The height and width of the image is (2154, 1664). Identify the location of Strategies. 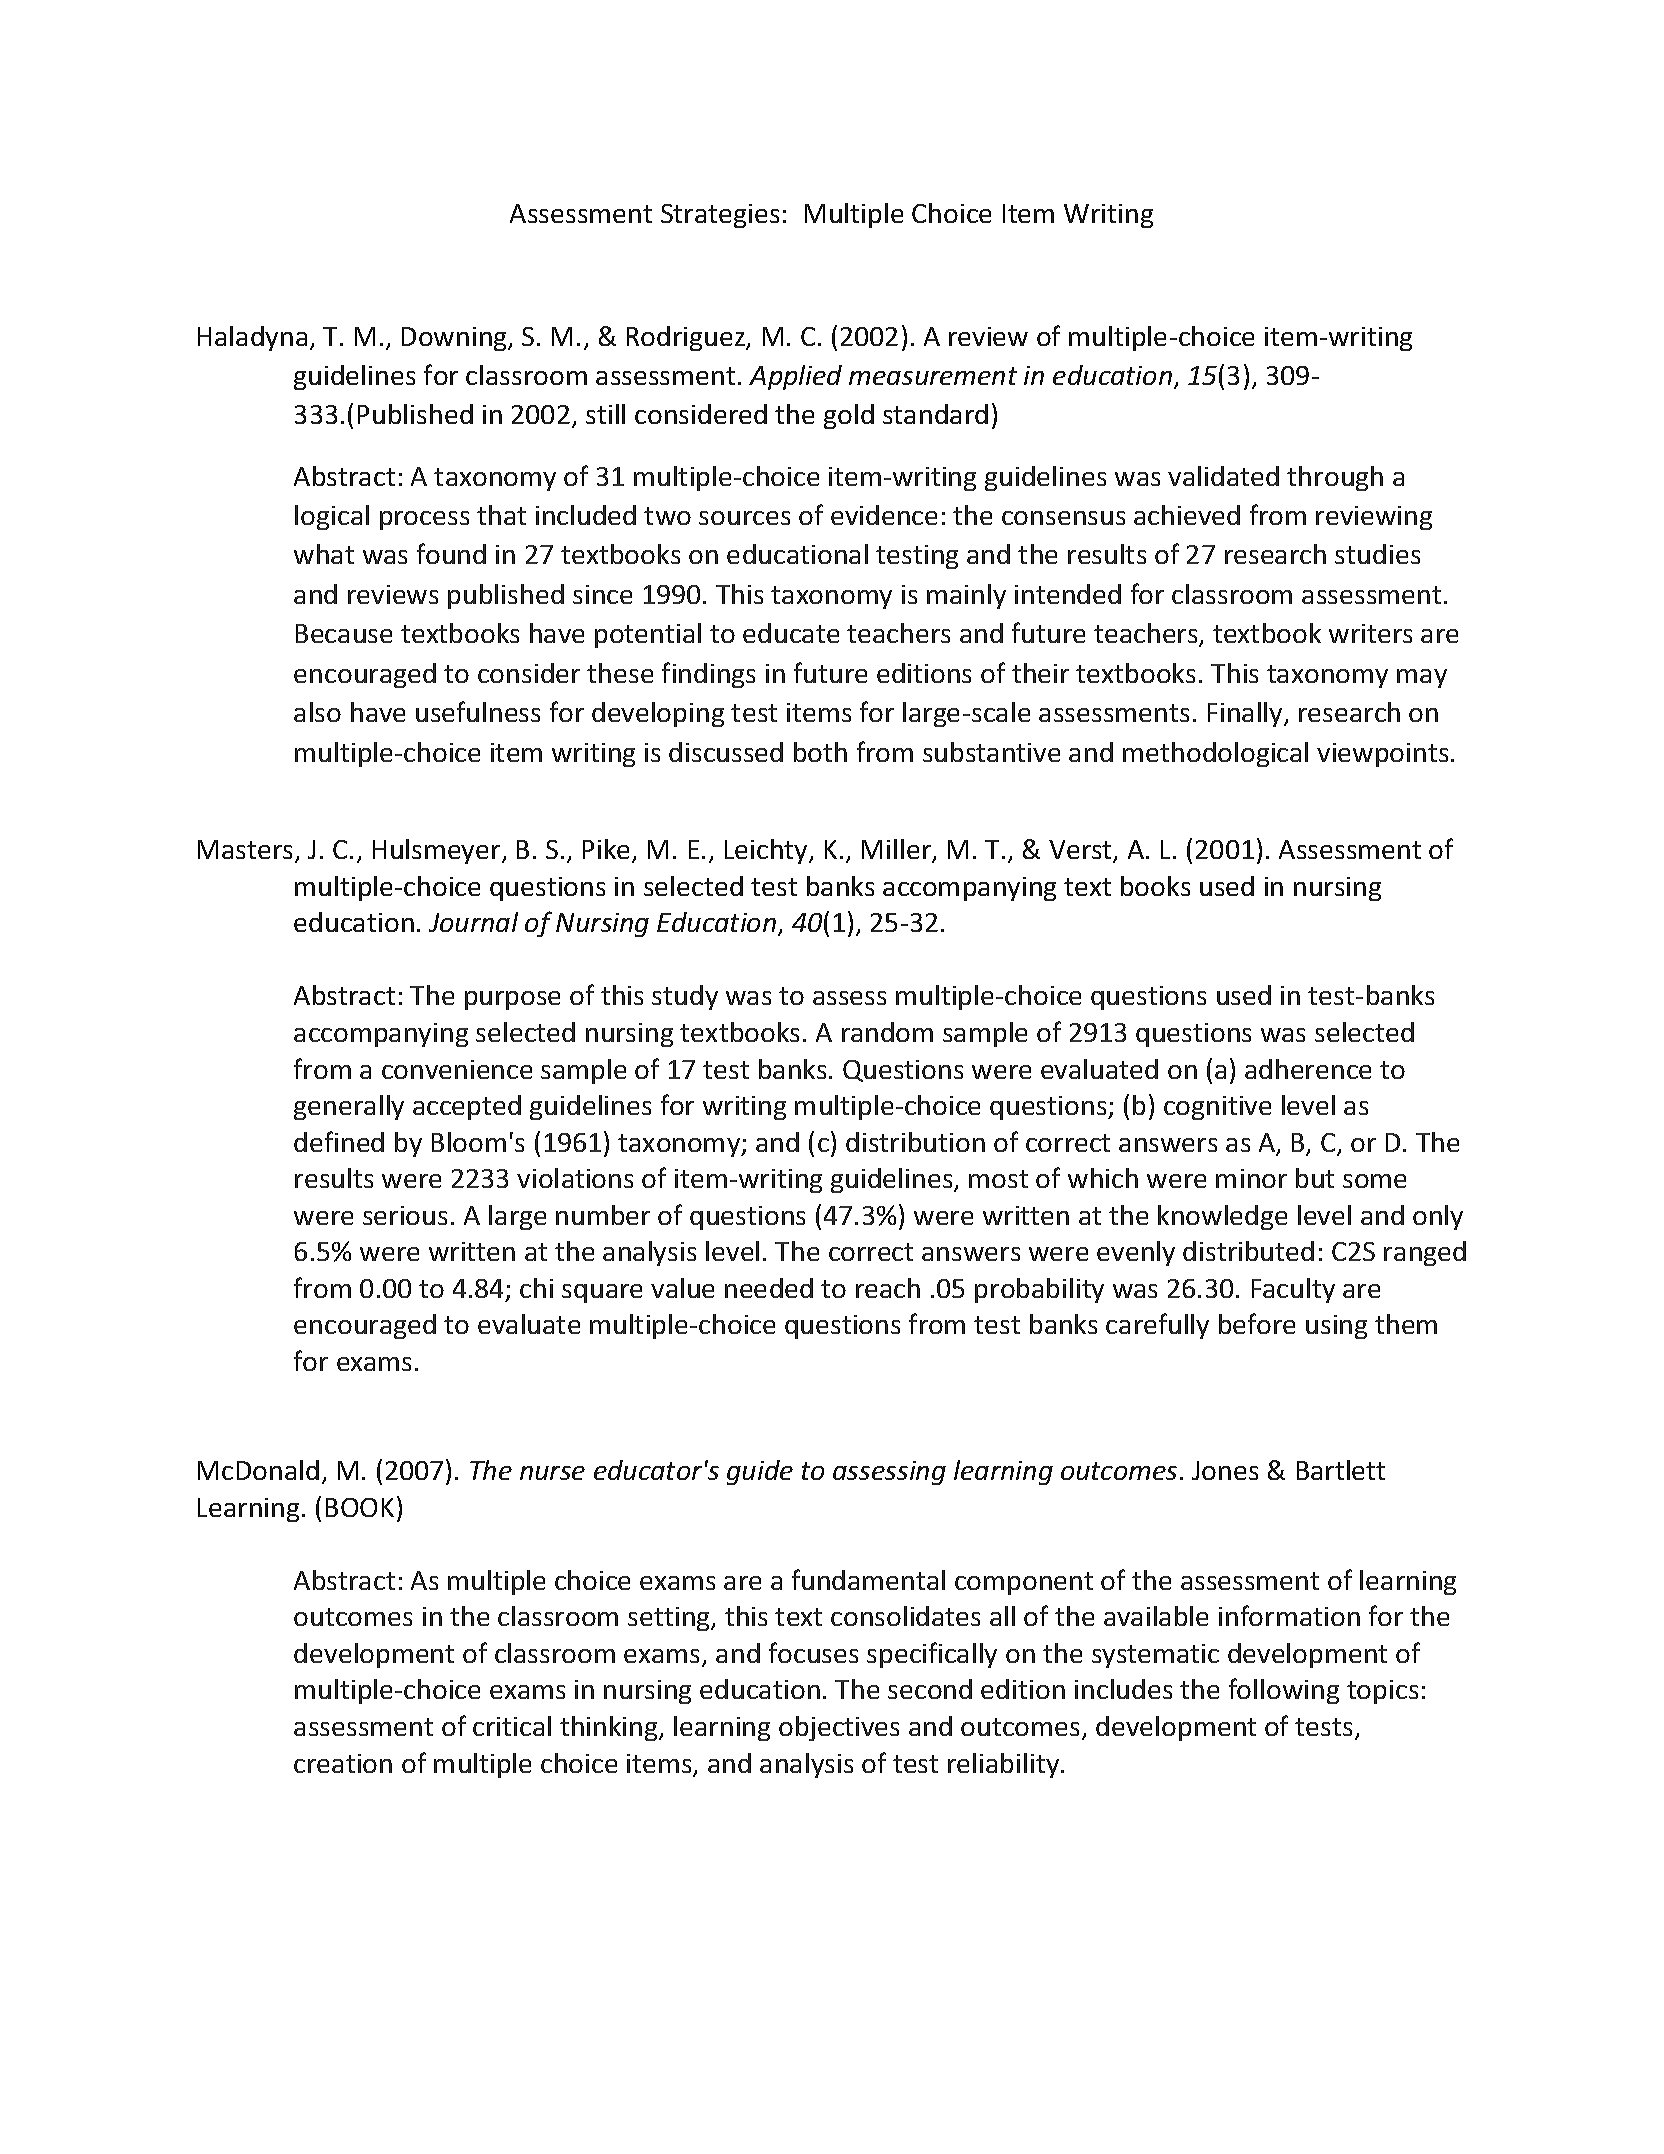
(720, 216).
